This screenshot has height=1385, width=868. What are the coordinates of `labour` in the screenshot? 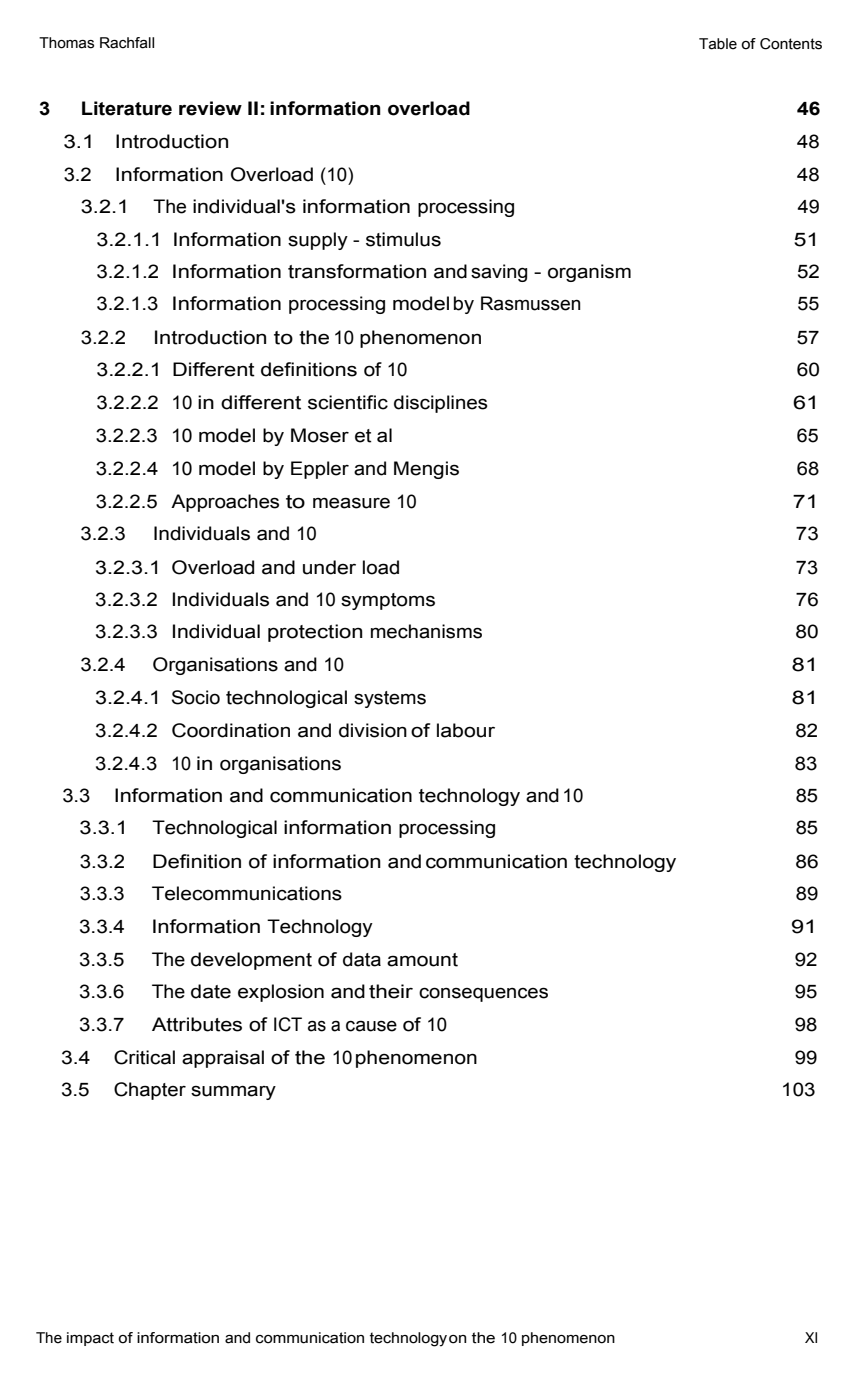 It's located at (466, 730).
